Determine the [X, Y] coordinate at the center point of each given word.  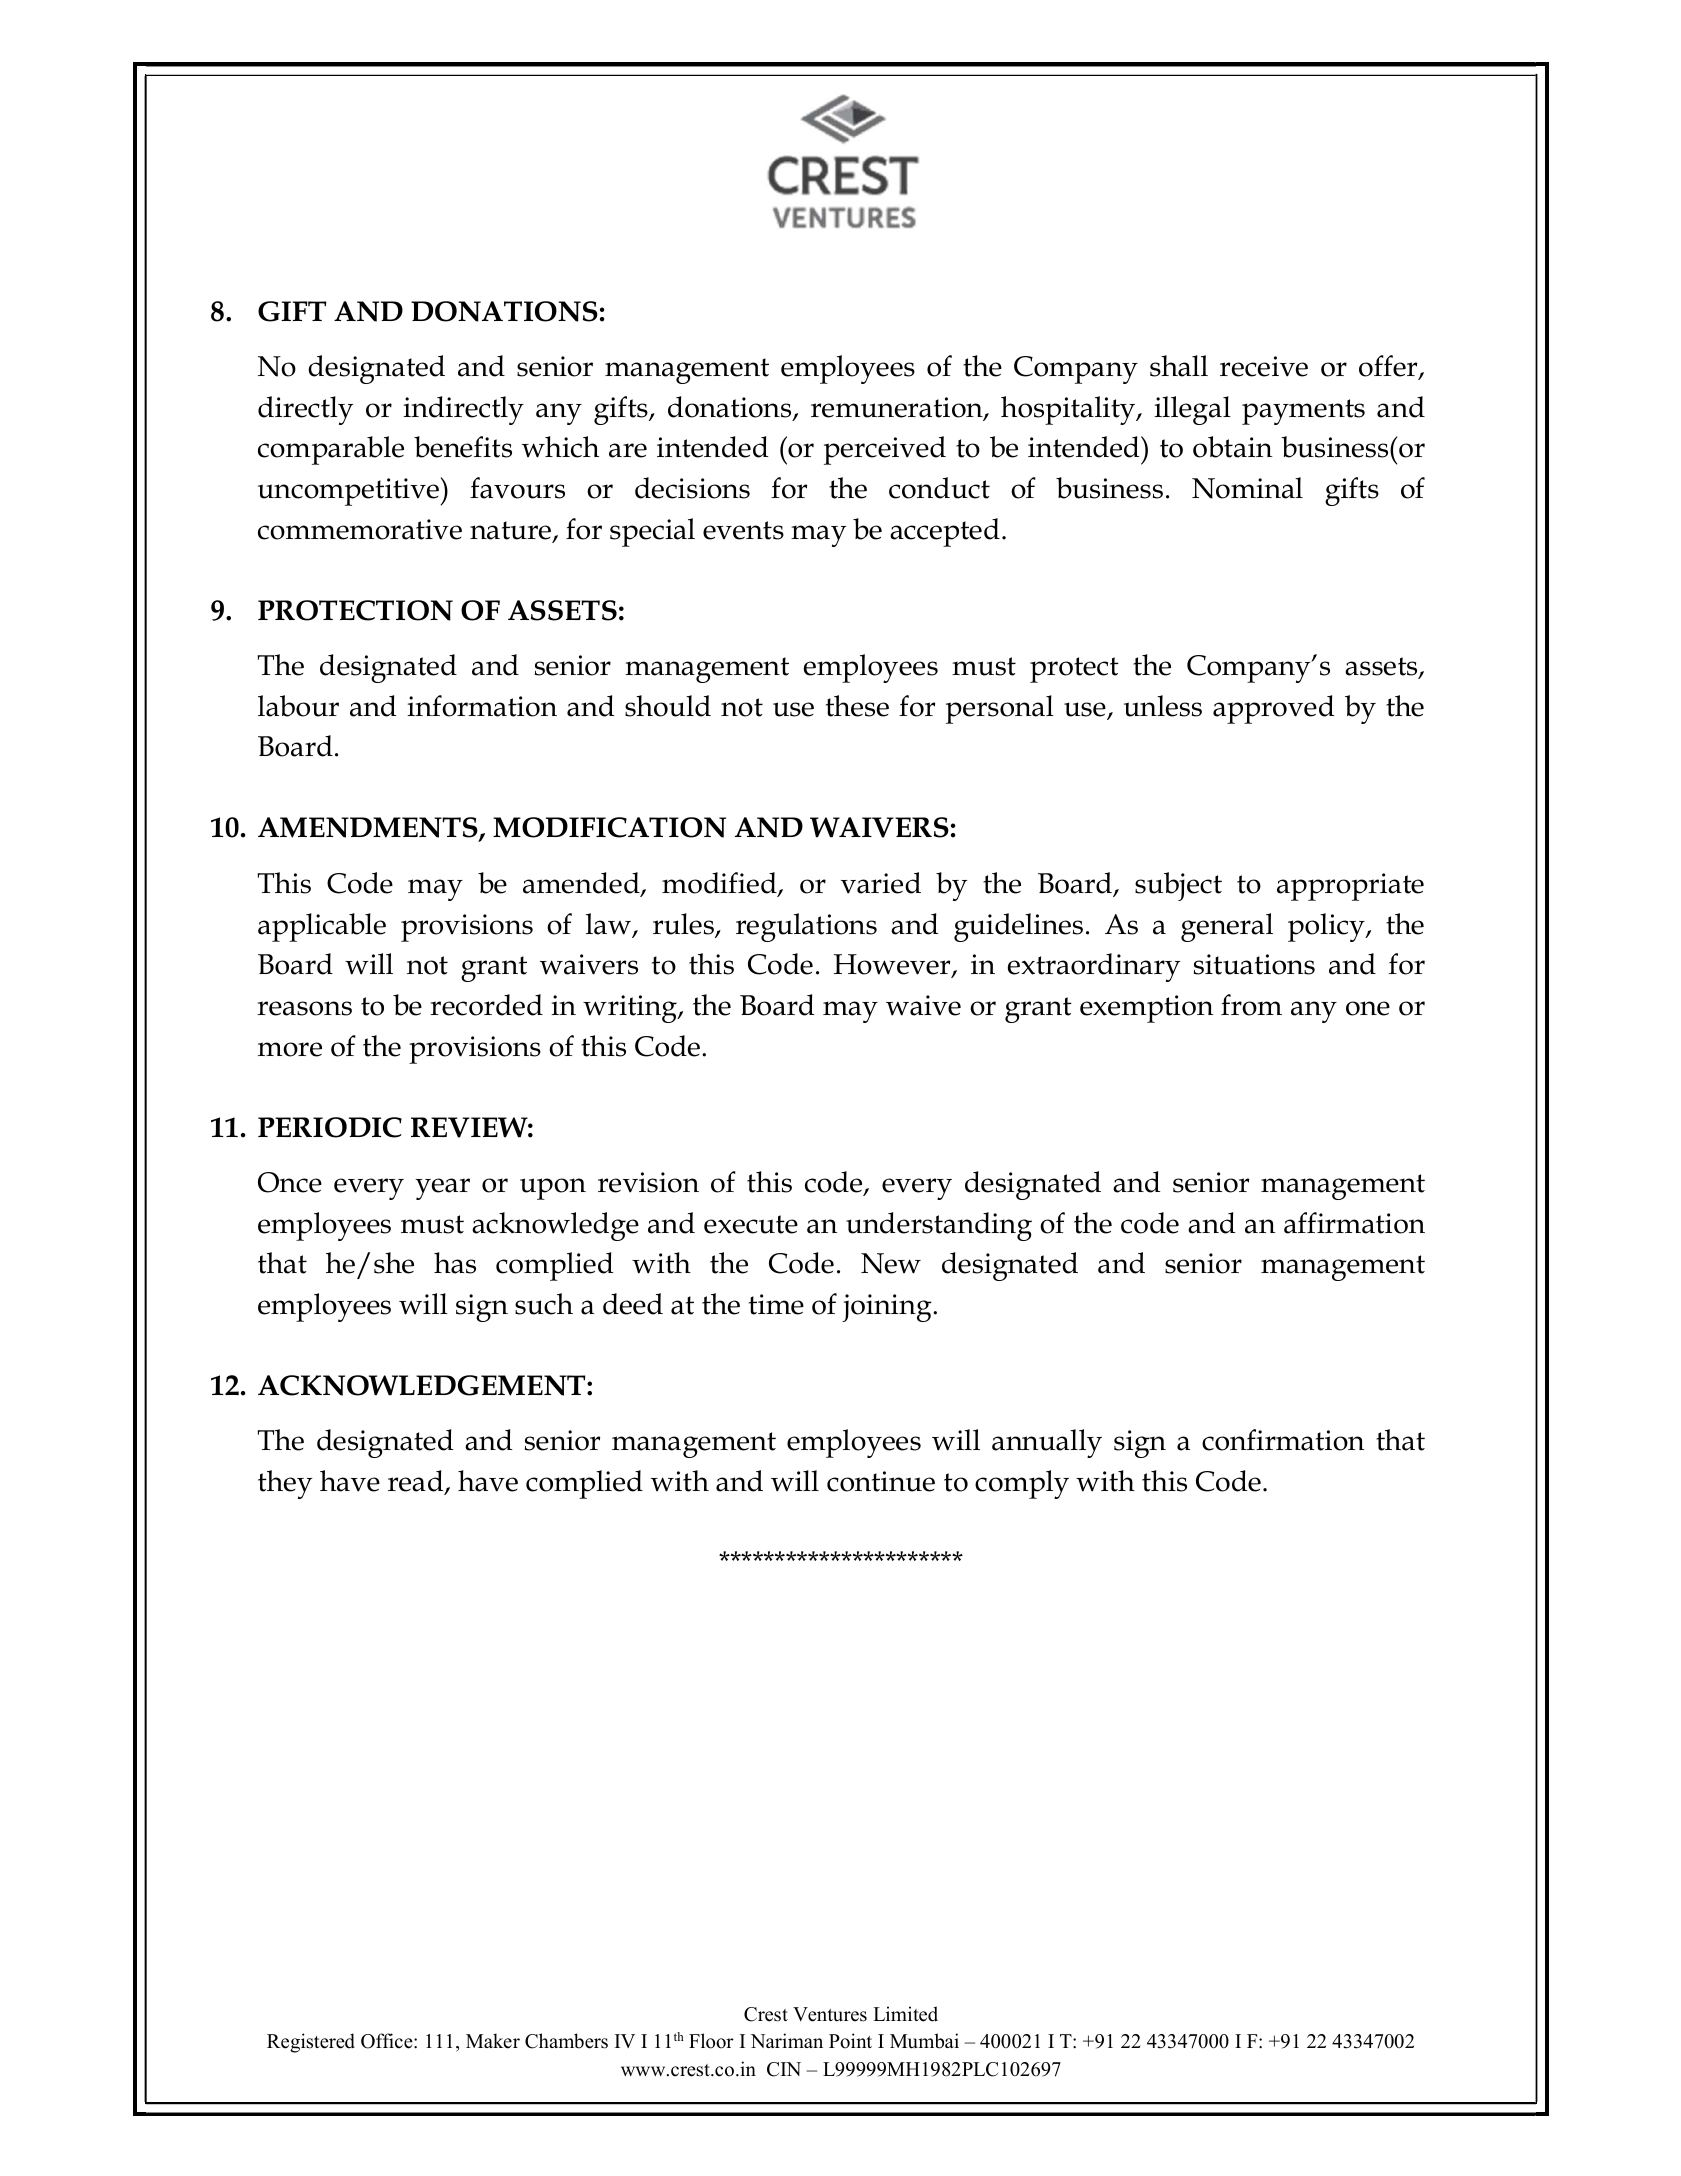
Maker [493, 2041]
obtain [1233, 447]
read [417, 1482]
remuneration [898, 408]
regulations [806, 927]
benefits [463, 447]
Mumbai [924, 2041]
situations [1254, 964]
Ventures [830, 2014]
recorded [486, 1005]
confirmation [1283, 1440]
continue [881, 1481]
